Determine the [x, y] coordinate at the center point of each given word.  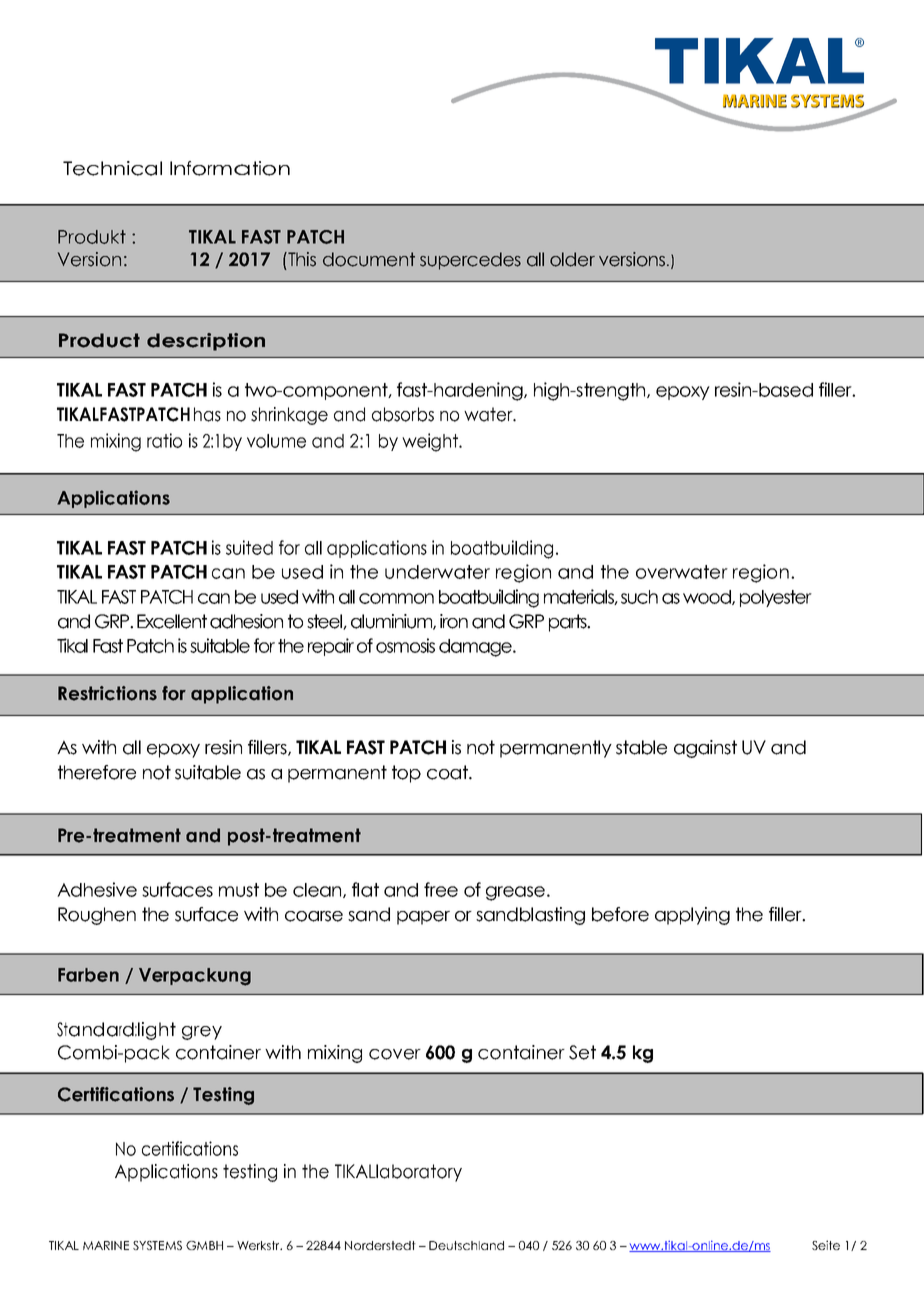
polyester [776, 598]
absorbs [403, 414]
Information [230, 168]
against [705, 749]
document [369, 259]
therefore [97, 772]
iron [454, 621]
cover [395, 1054]
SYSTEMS [157, 1245]
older [572, 259]
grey [202, 1033]
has [207, 414]
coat [448, 772]
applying [692, 916]
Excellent [172, 621]
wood [708, 597]
